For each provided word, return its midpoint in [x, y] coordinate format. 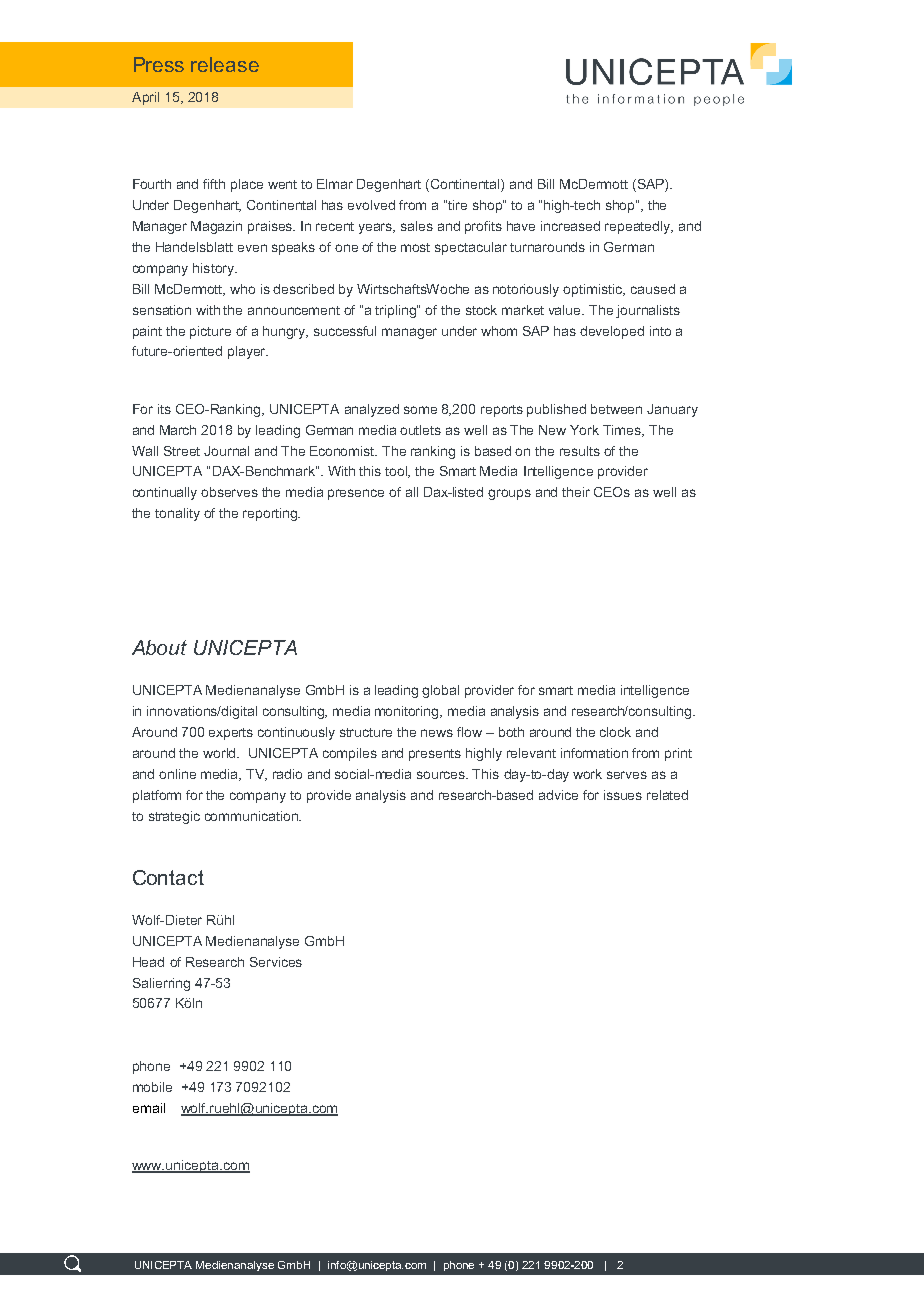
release [225, 64]
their [576, 492]
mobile [152, 1087]
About [159, 647]
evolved [371, 205]
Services [276, 962]
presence [356, 494]
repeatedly [639, 227]
